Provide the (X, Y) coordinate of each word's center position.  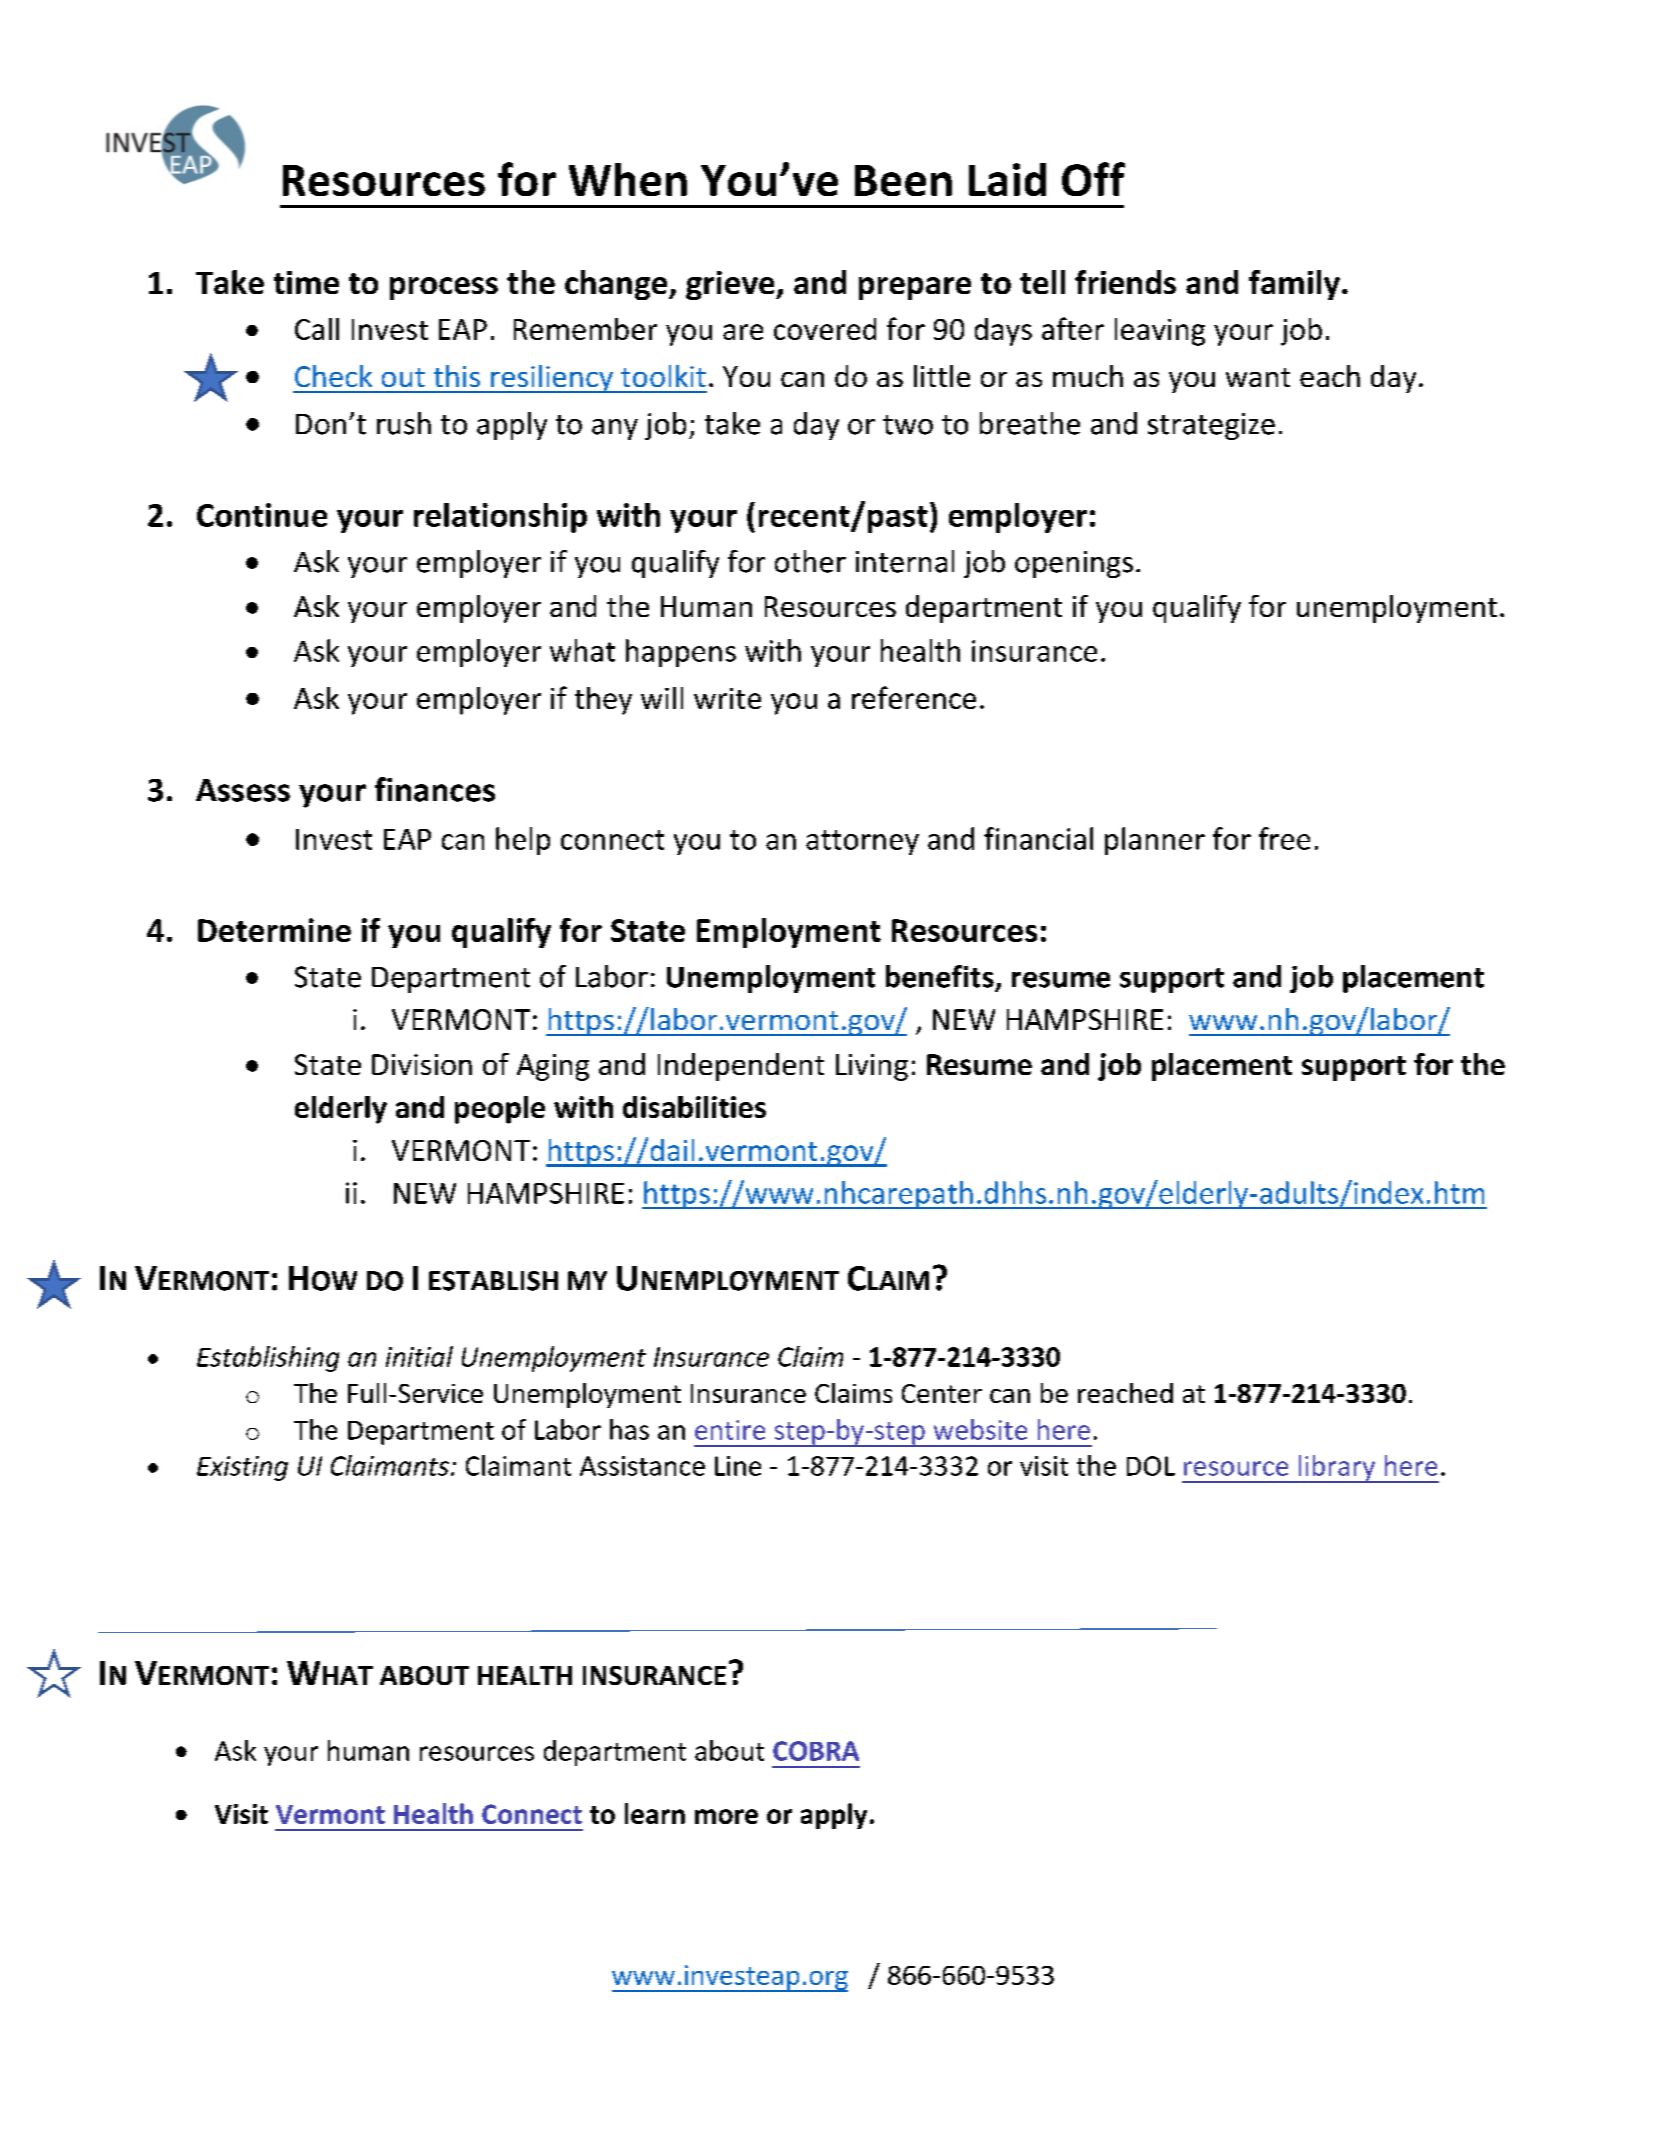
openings (1074, 564)
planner (1155, 841)
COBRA (816, 1751)
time (306, 282)
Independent (741, 1067)
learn (655, 1813)
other (810, 561)
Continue (262, 515)
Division (422, 1064)
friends (1125, 282)
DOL (1151, 1466)
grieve (731, 285)
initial (419, 1356)
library (1337, 1469)
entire (730, 1430)
